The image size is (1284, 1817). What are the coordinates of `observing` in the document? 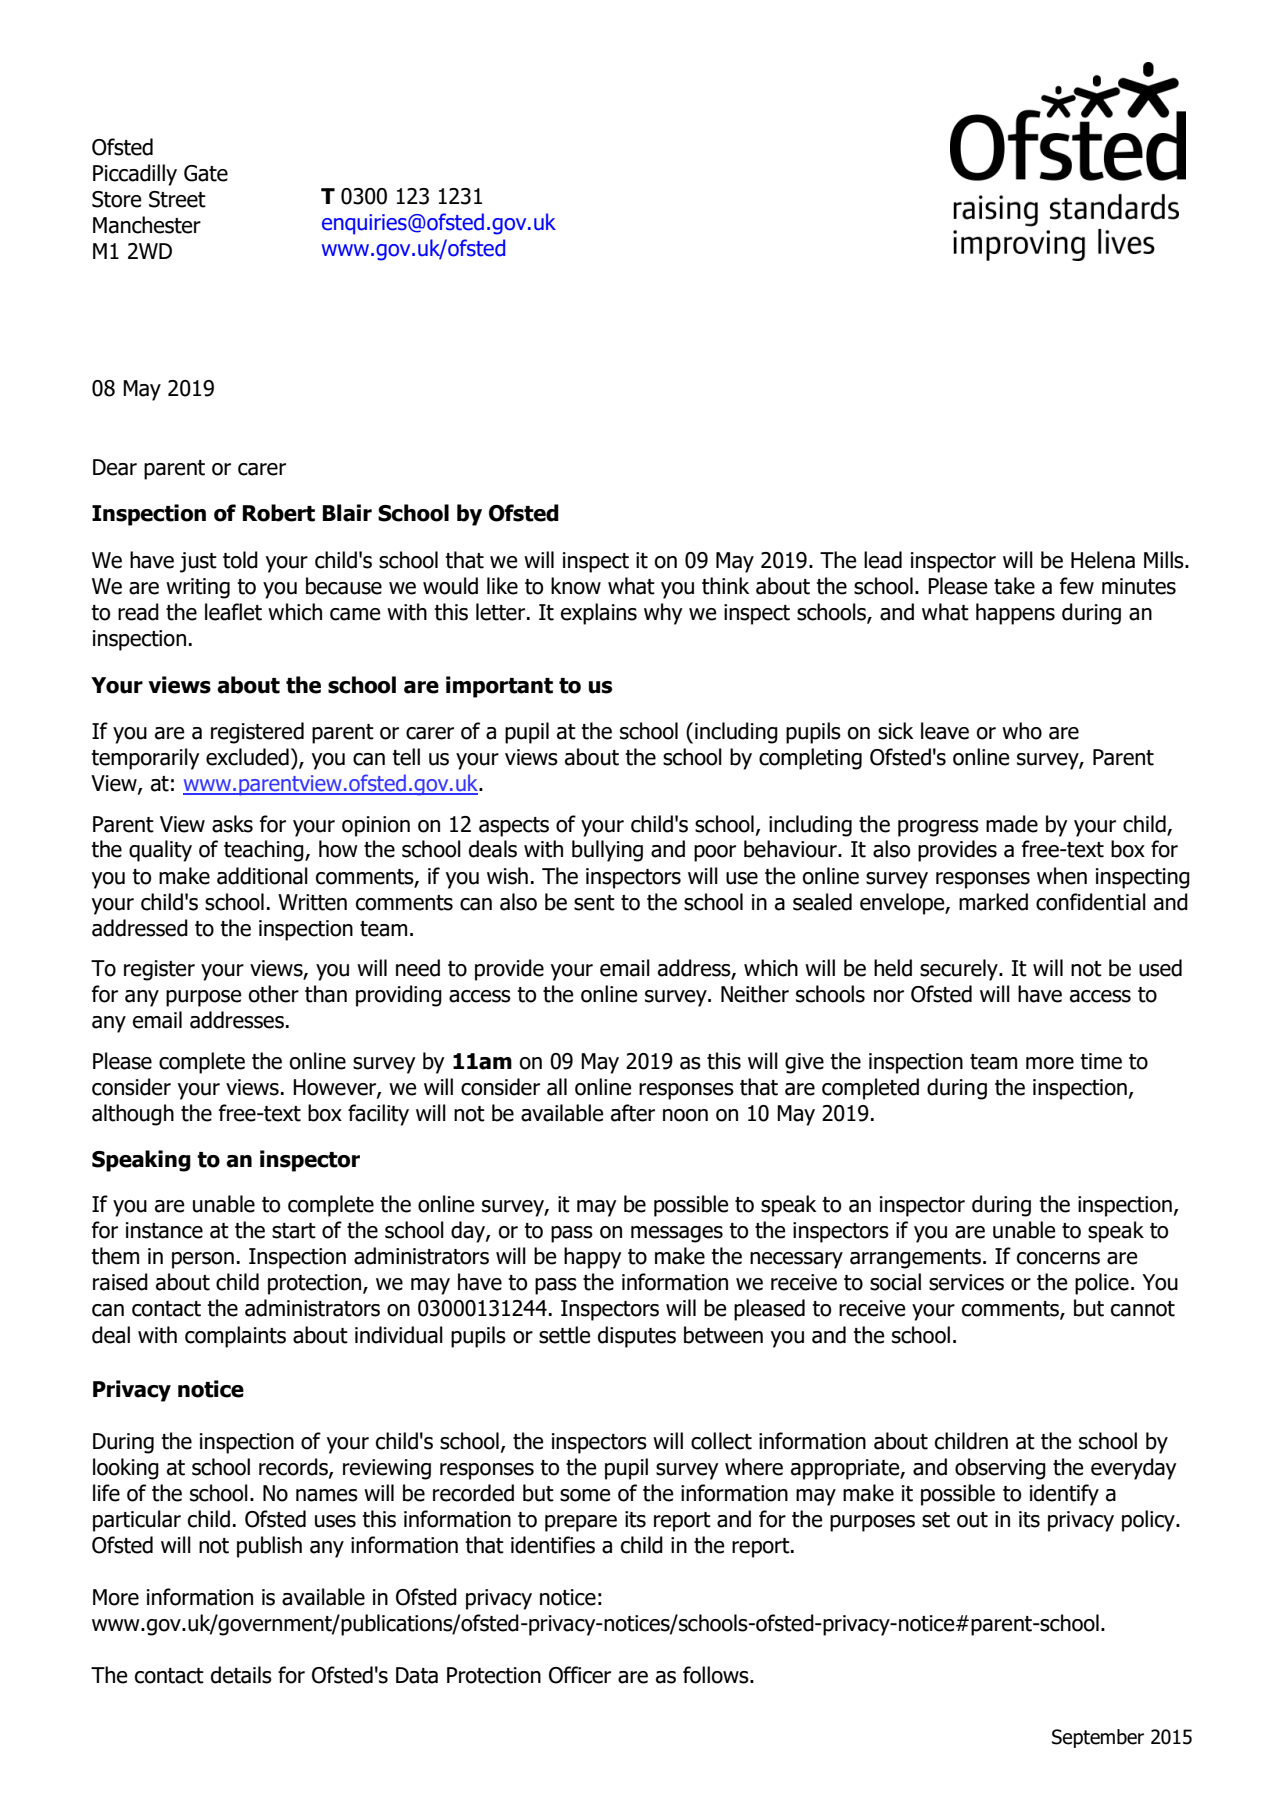 It's located at (1000, 1469).
